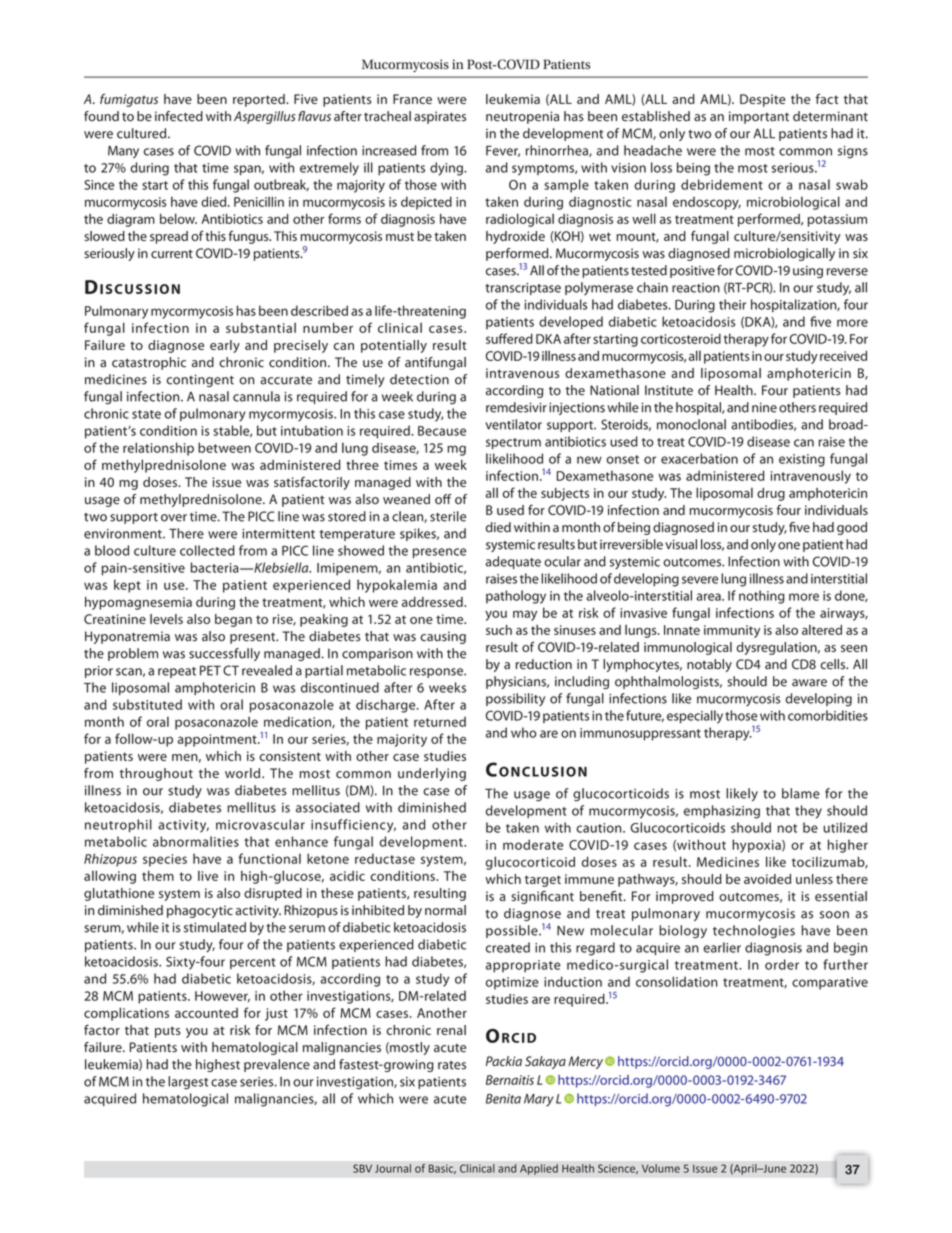  Describe the element at coordinates (732, 631) in the screenshot. I see `immunity` at that location.
